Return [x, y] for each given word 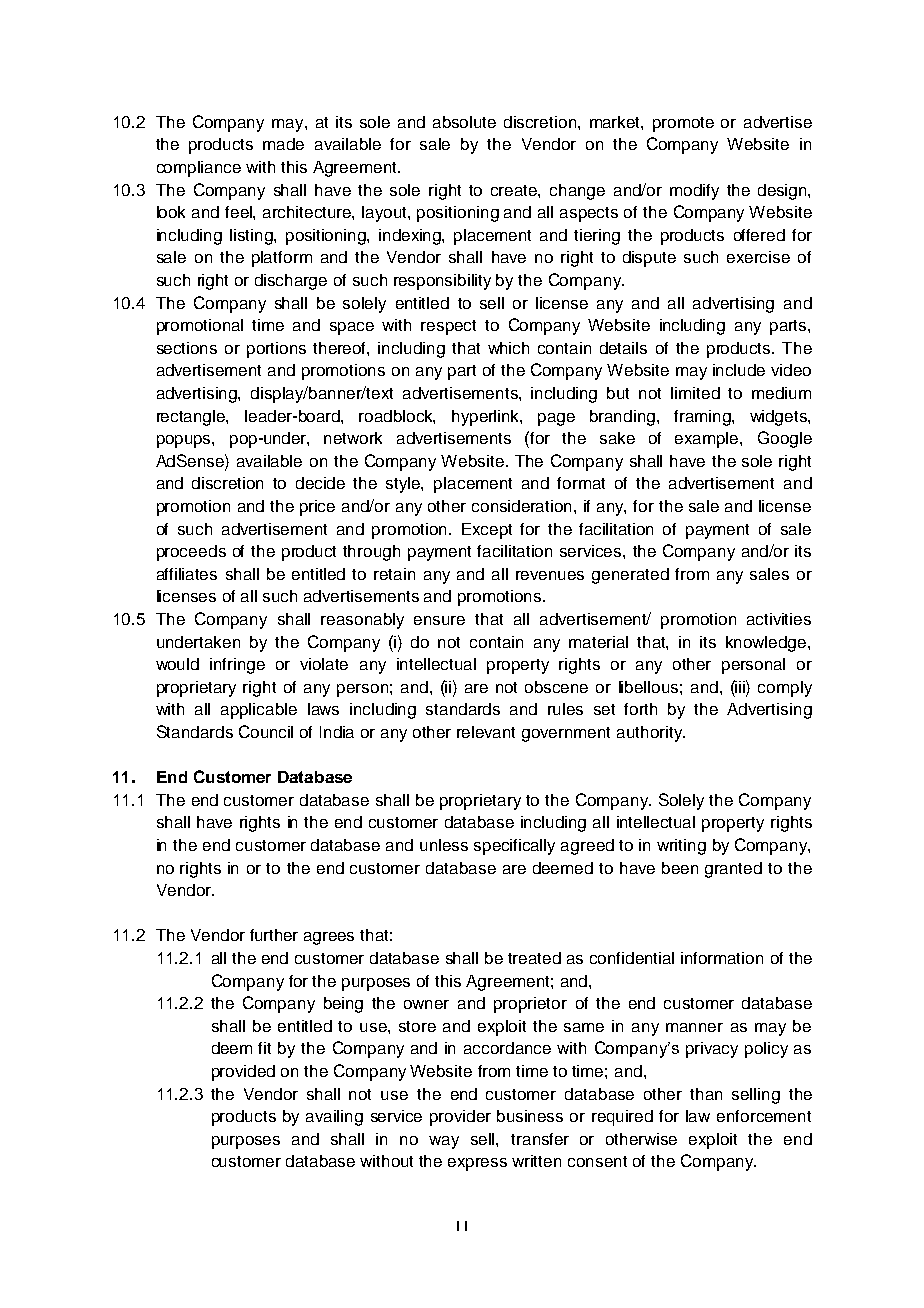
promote [683, 124]
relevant [486, 732]
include [739, 370]
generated [630, 576]
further [274, 935]
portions [276, 350]
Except [487, 531]
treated [534, 958]
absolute [464, 122]
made [283, 144]
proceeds [191, 553]
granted [733, 870]
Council [266, 731]
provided [243, 1073]
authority [651, 734]
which [508, 348]
